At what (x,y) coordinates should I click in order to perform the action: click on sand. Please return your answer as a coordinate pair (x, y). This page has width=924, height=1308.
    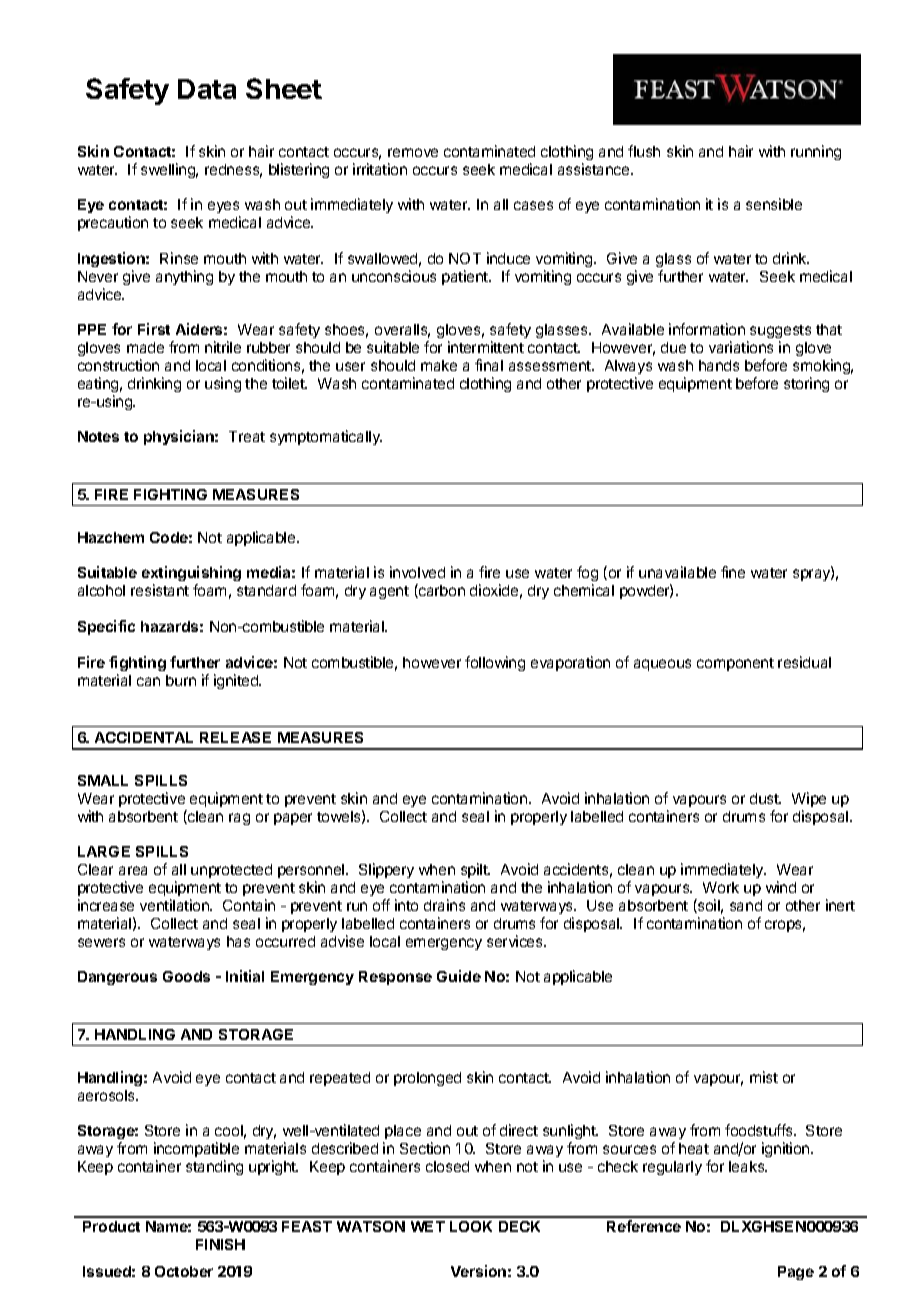
    Looking at the image, I should click on (746, 905).
